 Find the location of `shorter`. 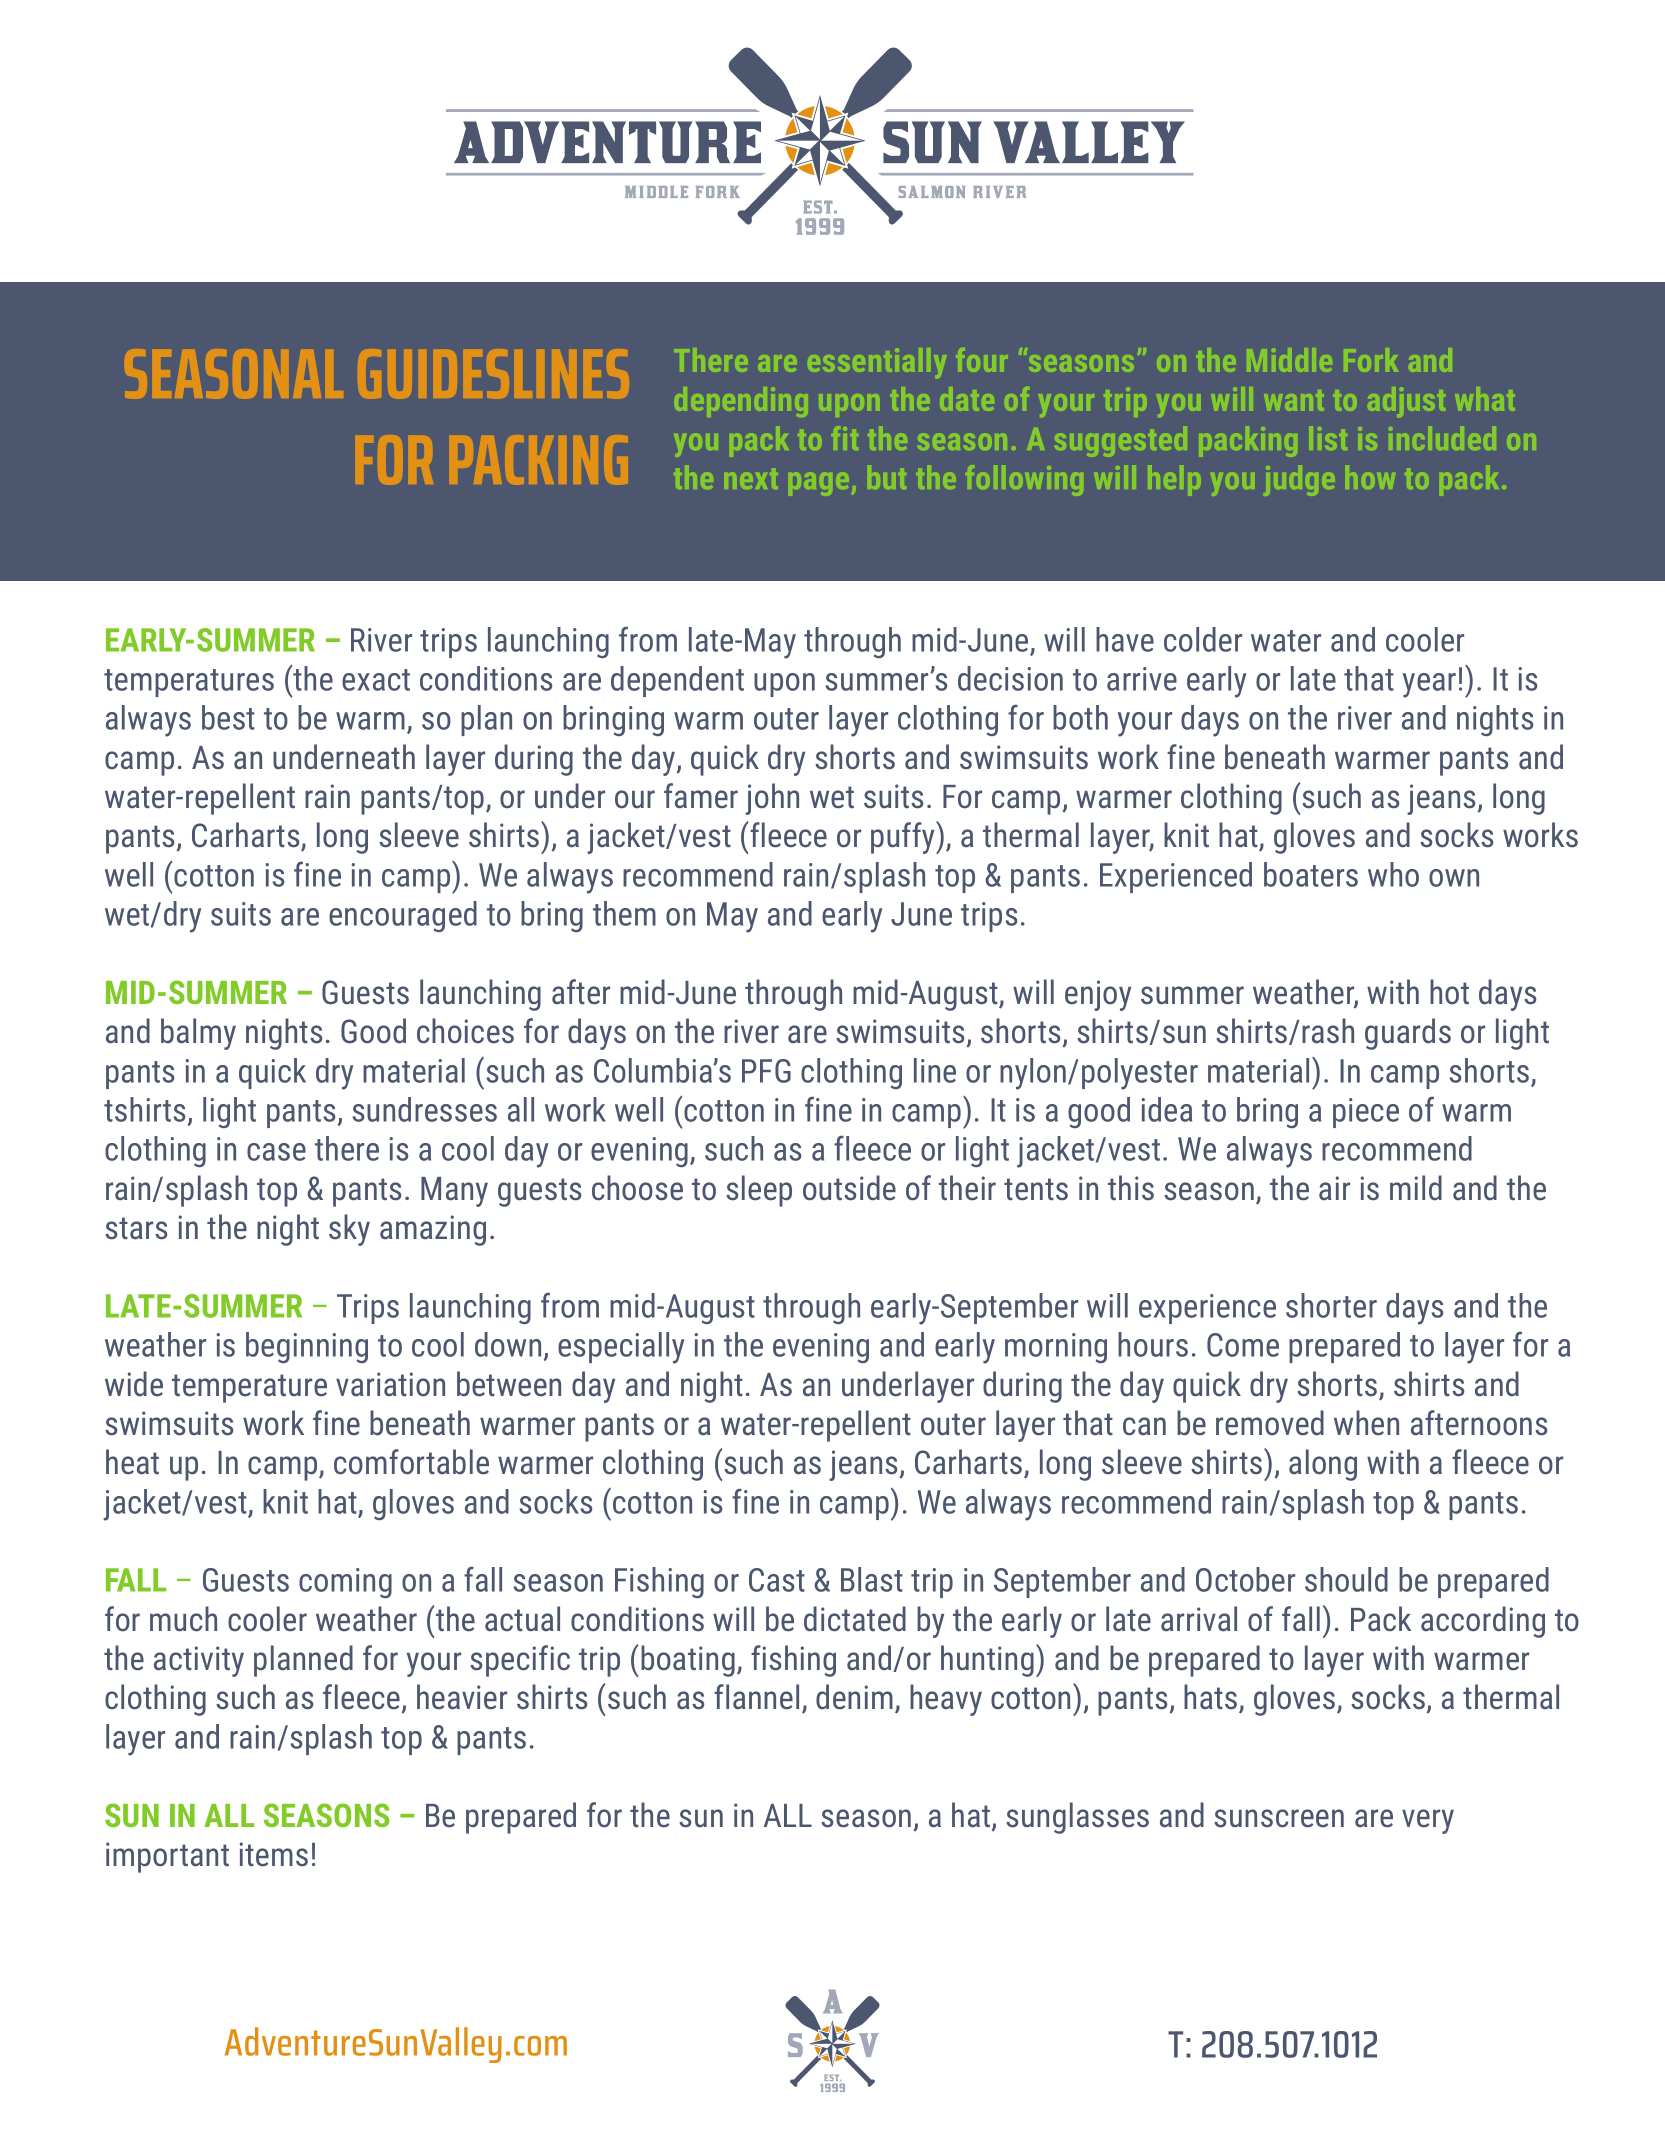

shorter is located at coordinates (1331, 1305).
